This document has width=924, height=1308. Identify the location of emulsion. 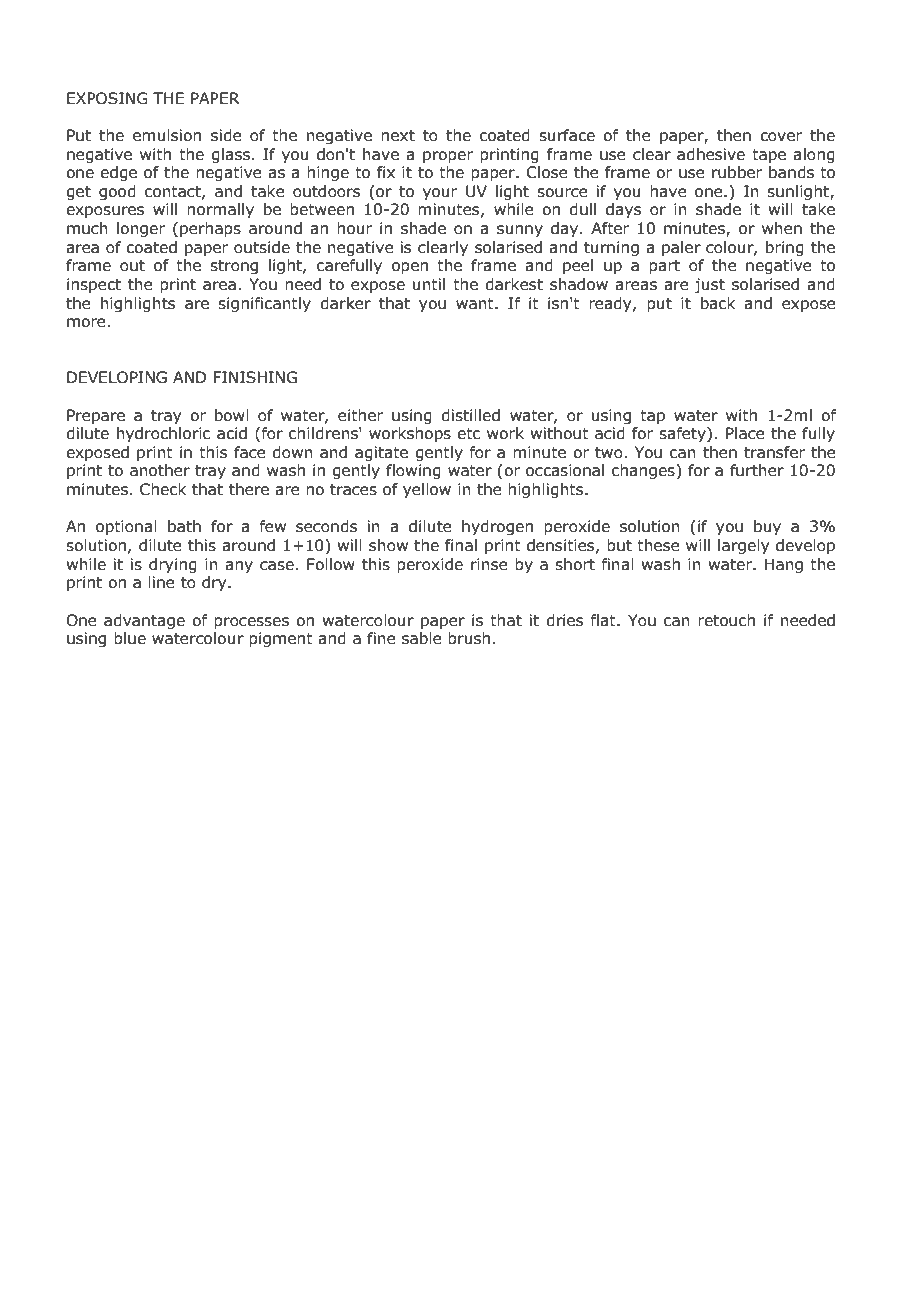
(167, 135).
